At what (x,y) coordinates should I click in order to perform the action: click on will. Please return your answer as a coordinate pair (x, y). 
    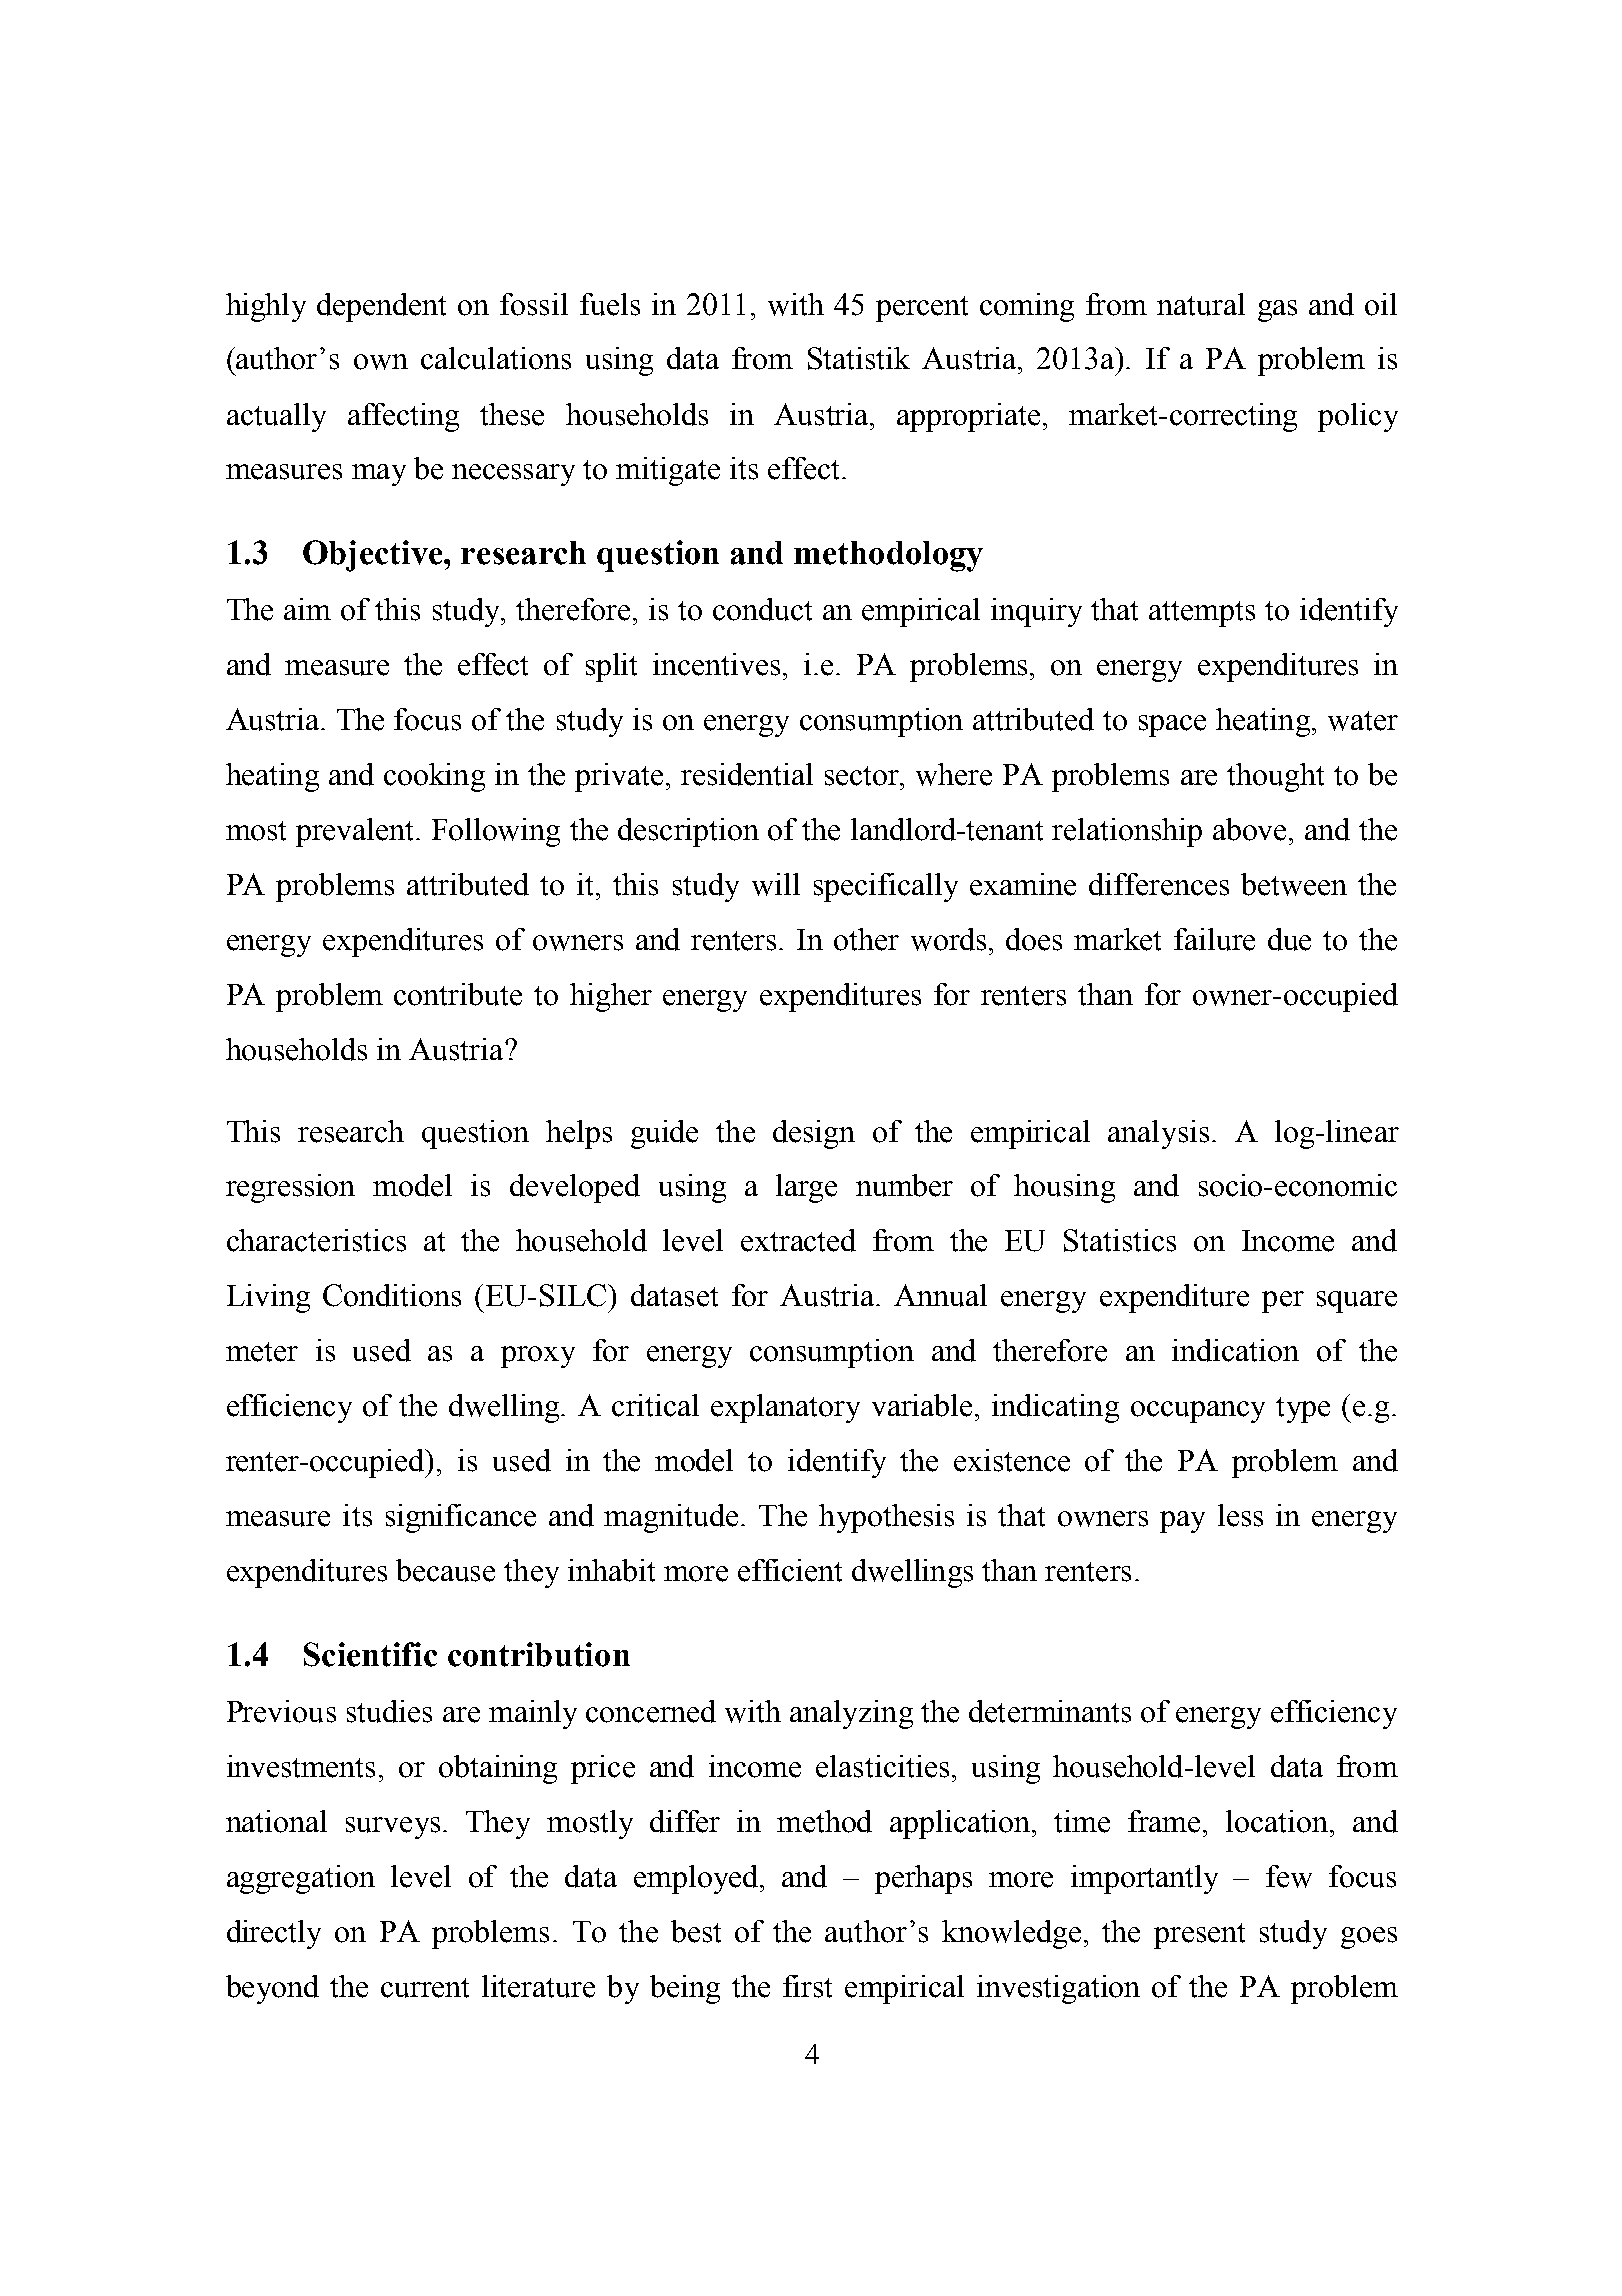
    Looking at the image, I should click on (776, 884).
